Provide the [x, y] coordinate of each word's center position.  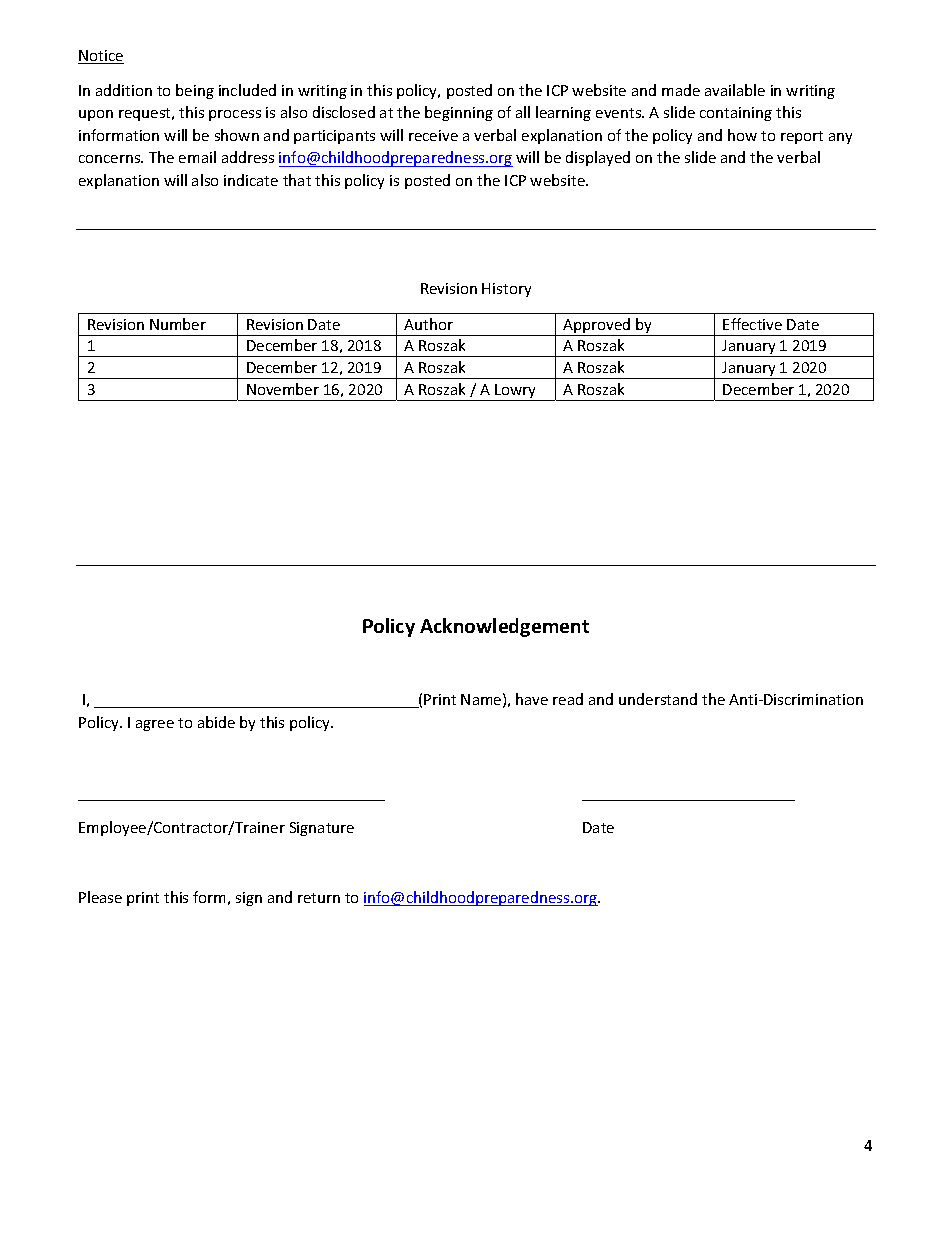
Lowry [516, 392]
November [283, 389]
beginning [459, 113]
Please [100, 897]
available [735, 90]
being [195, 91]
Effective [752, 324]
